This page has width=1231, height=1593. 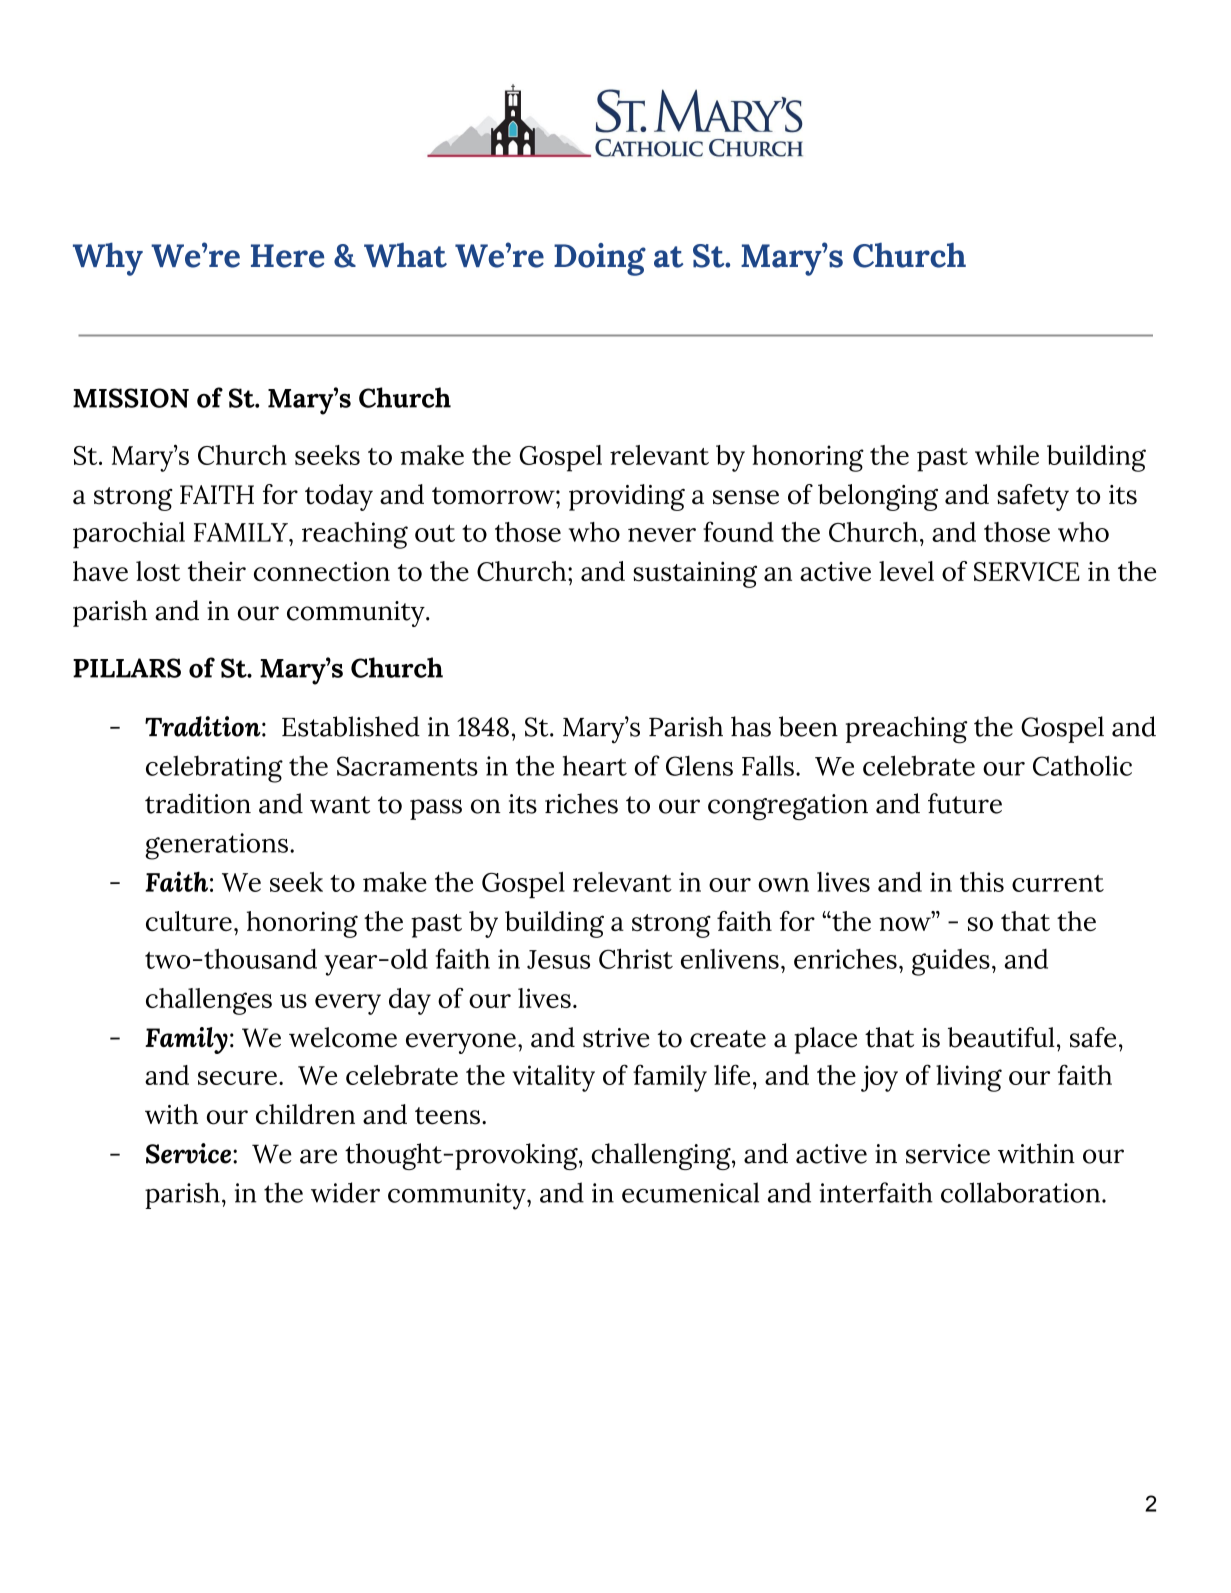 What do you see at coordinates (1082, 765) in the page?
I see `Catholic` at bounding box center [1082, 765].
